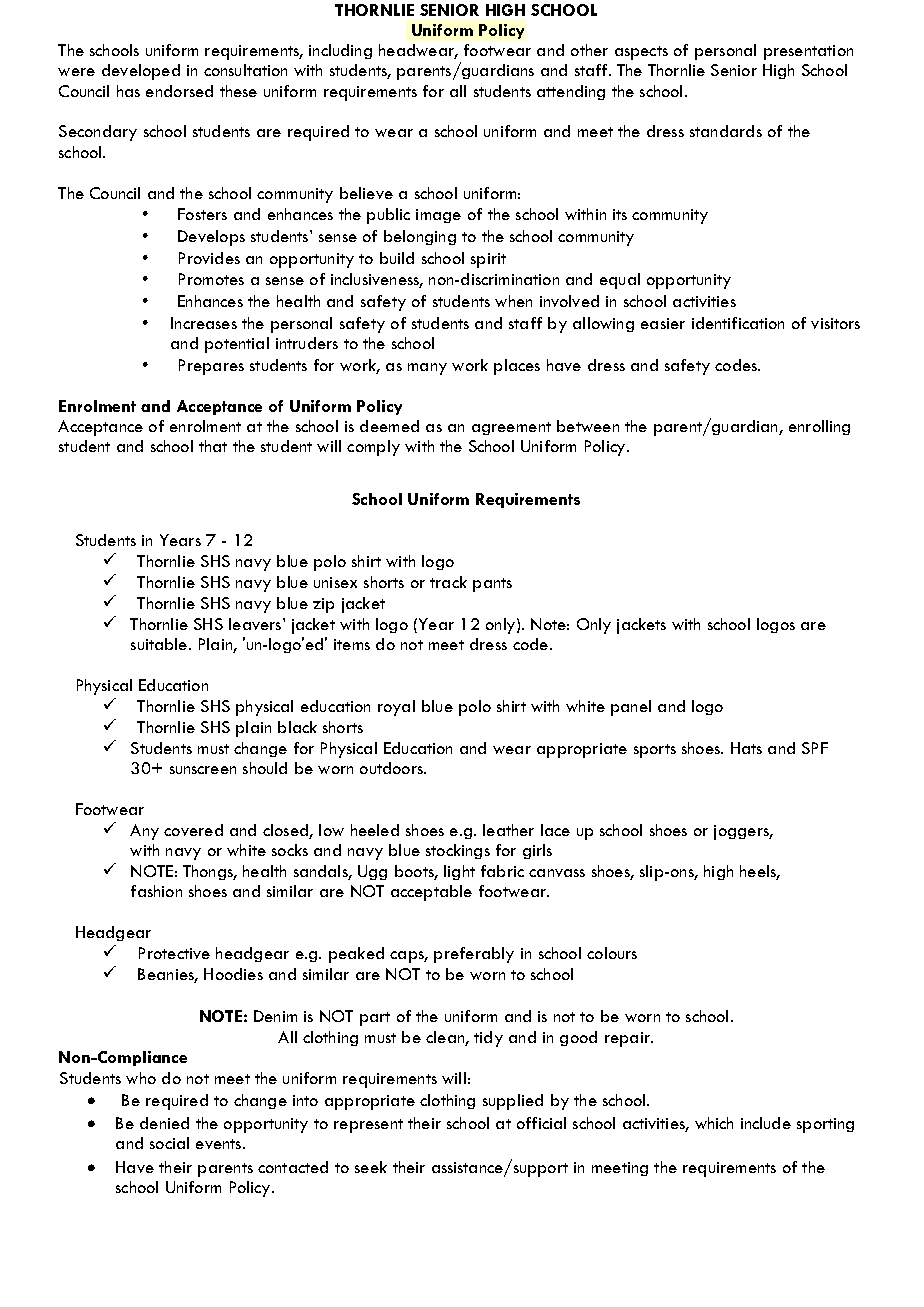 This screenshot has width=924, height=1307. Describe the element at coordinates (179, 91) in the screenshot. I see `endorsed` at that location.
